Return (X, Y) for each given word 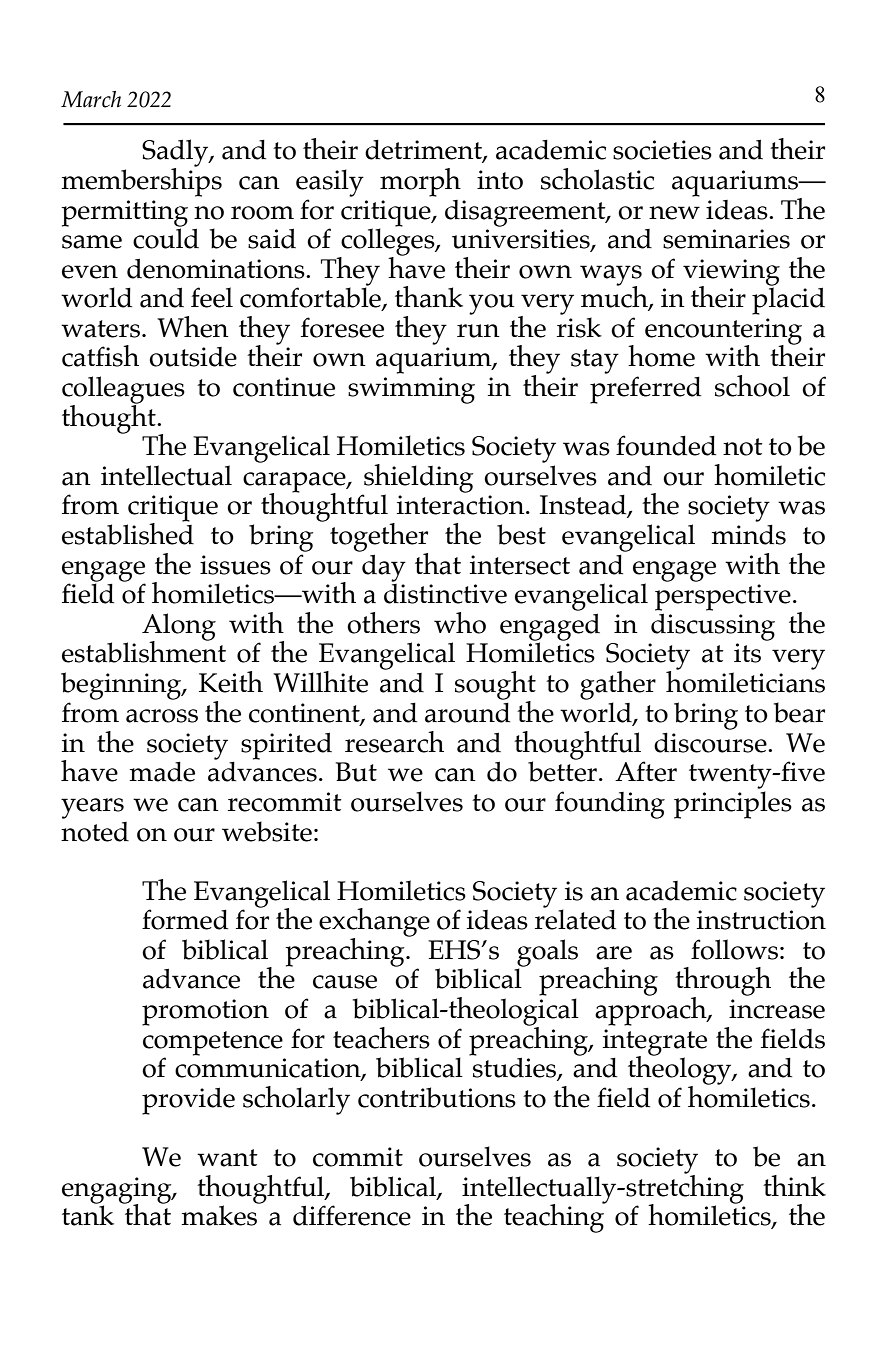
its (747, 653)
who (460, 623)
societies (662, 150)
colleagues (123, 391)
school (752, 386)
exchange (374, 923)
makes (220, 1214)
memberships (141, 181)
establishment (144, 651)
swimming (411, 390)
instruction (761, 920)
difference (352, 1215)
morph (420, 182)
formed (185, 919)
